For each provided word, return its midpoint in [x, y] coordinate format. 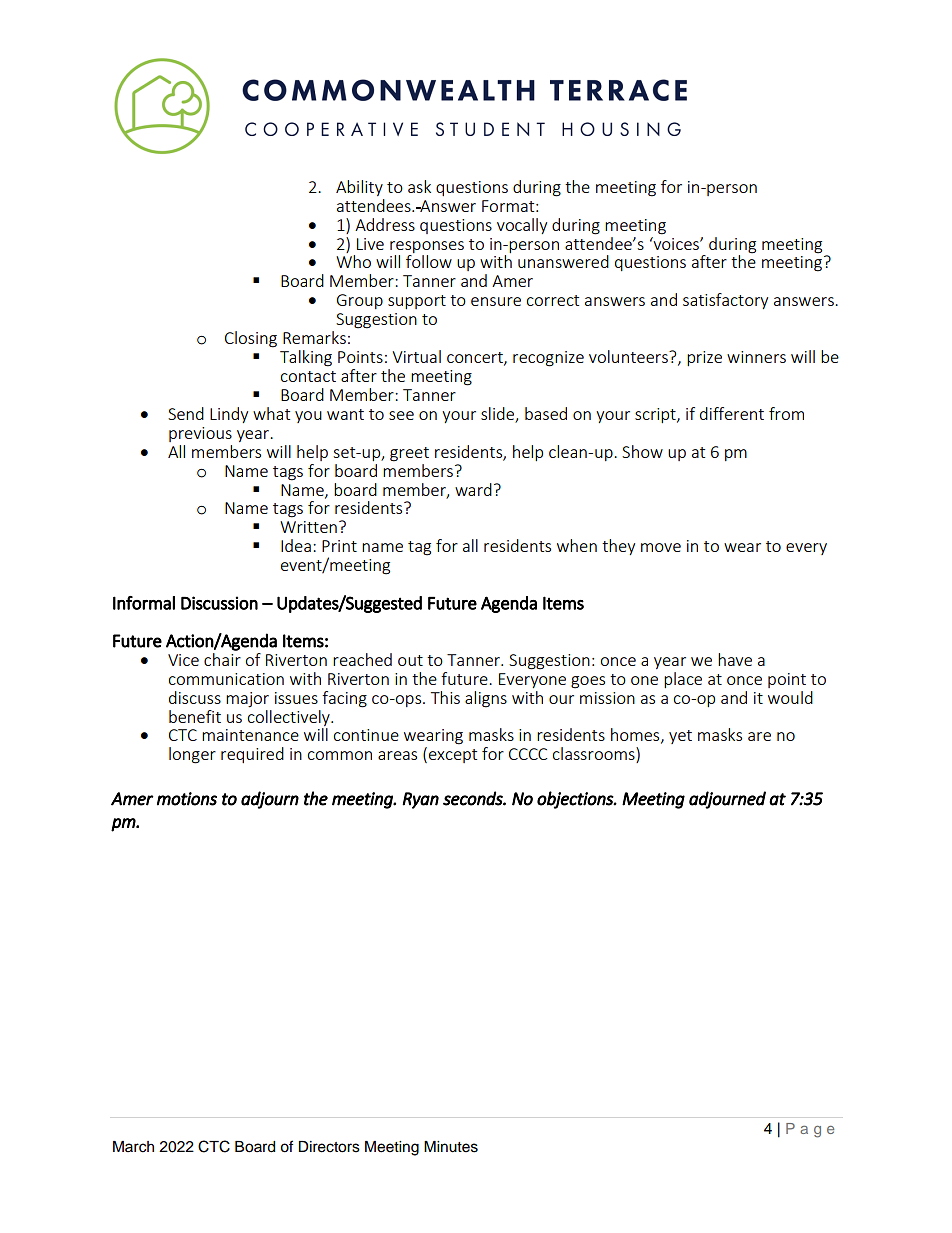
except [453, 756]
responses [427, 247]
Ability [359, 188]
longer [192, 755]
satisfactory [725, 301]
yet [680, 737]
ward [473, 489]
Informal [144, 603]
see [401, 415]
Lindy [229, 415]
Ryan [420, 800]
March [133, 1147]
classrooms [594, 755]
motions [187, 799]
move [661, 547]
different [732, 413]
